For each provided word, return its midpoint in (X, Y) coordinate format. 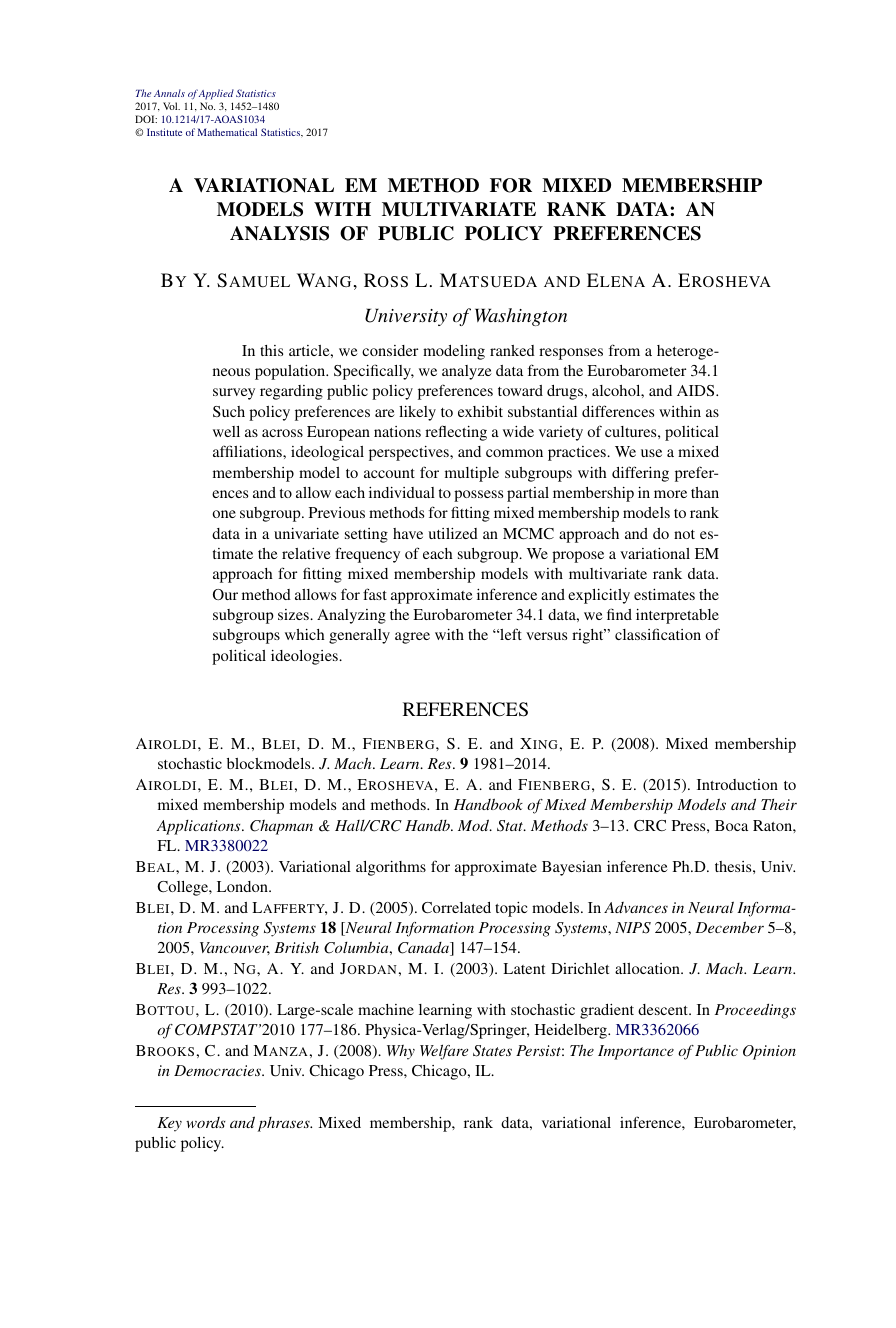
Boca (731, 825)
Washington (521, 317)
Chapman (281, 827)
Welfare (444, 1052)
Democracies (218, 1070)
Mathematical (227, 132)
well (226, 431)
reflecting (456, 433)
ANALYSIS (279, 233)
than (705, 492)
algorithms (391, 868)
